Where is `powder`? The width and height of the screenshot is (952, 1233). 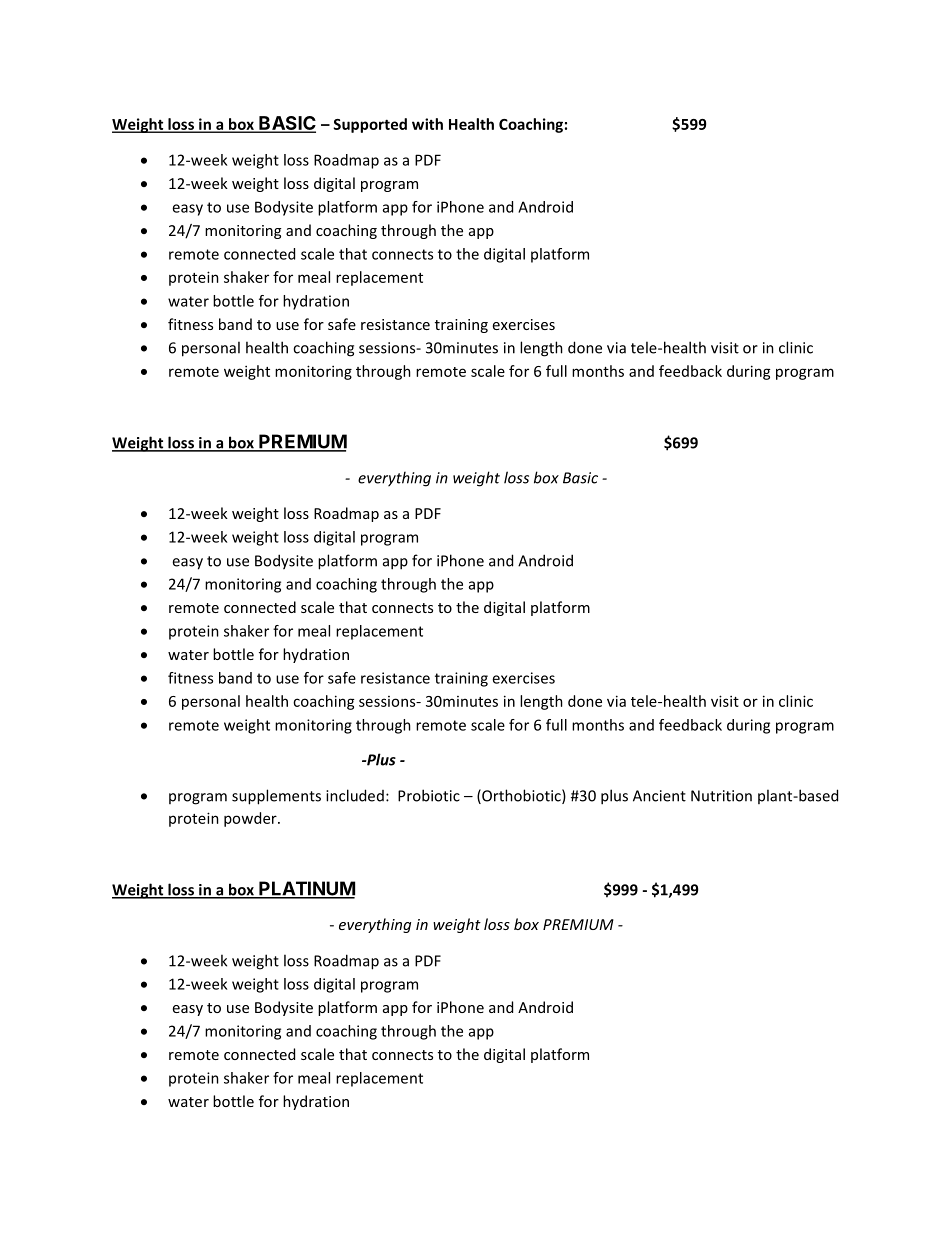
powder is located at coordinates (251, 819).
